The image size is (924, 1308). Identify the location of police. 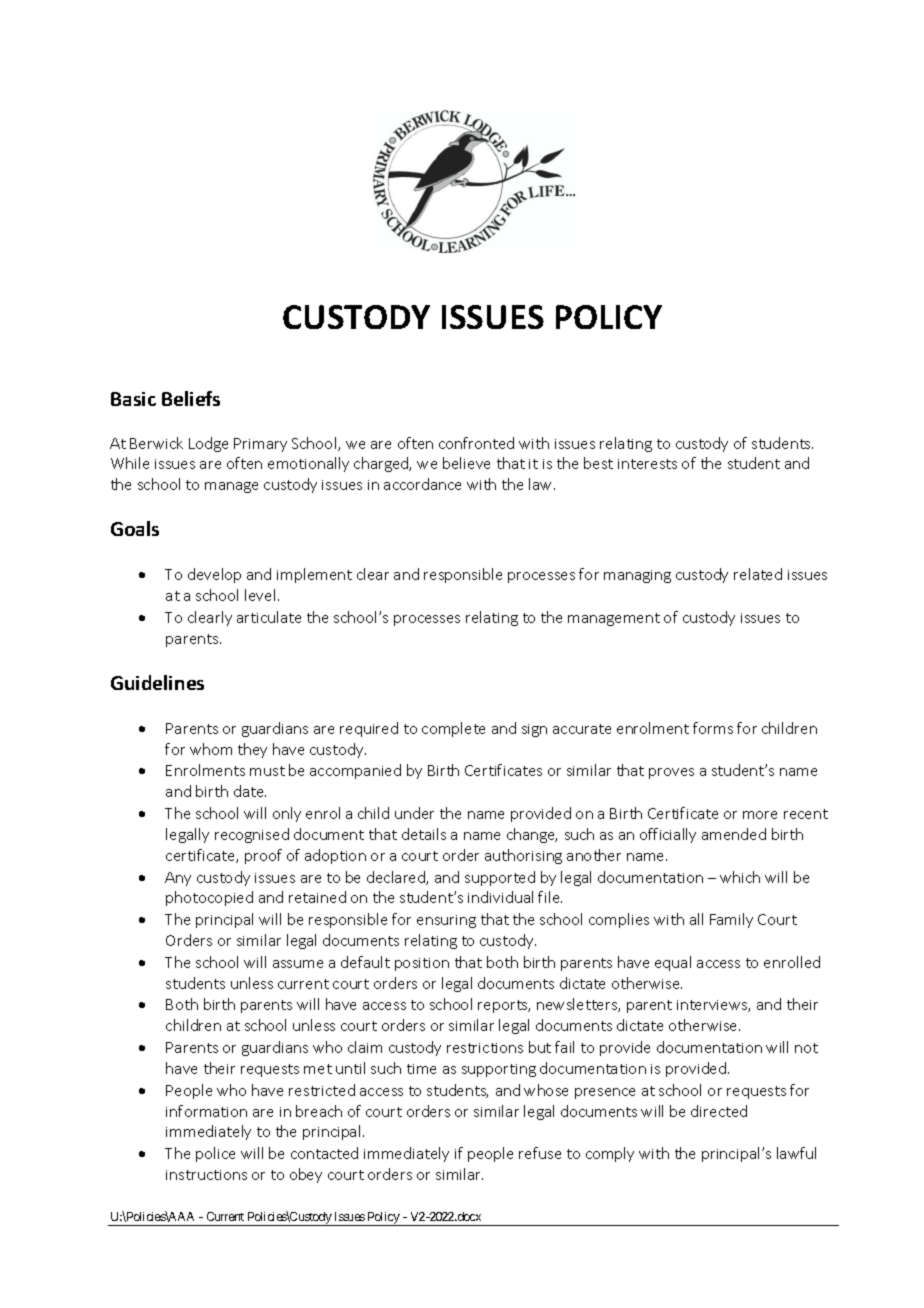
(215, 1154).
